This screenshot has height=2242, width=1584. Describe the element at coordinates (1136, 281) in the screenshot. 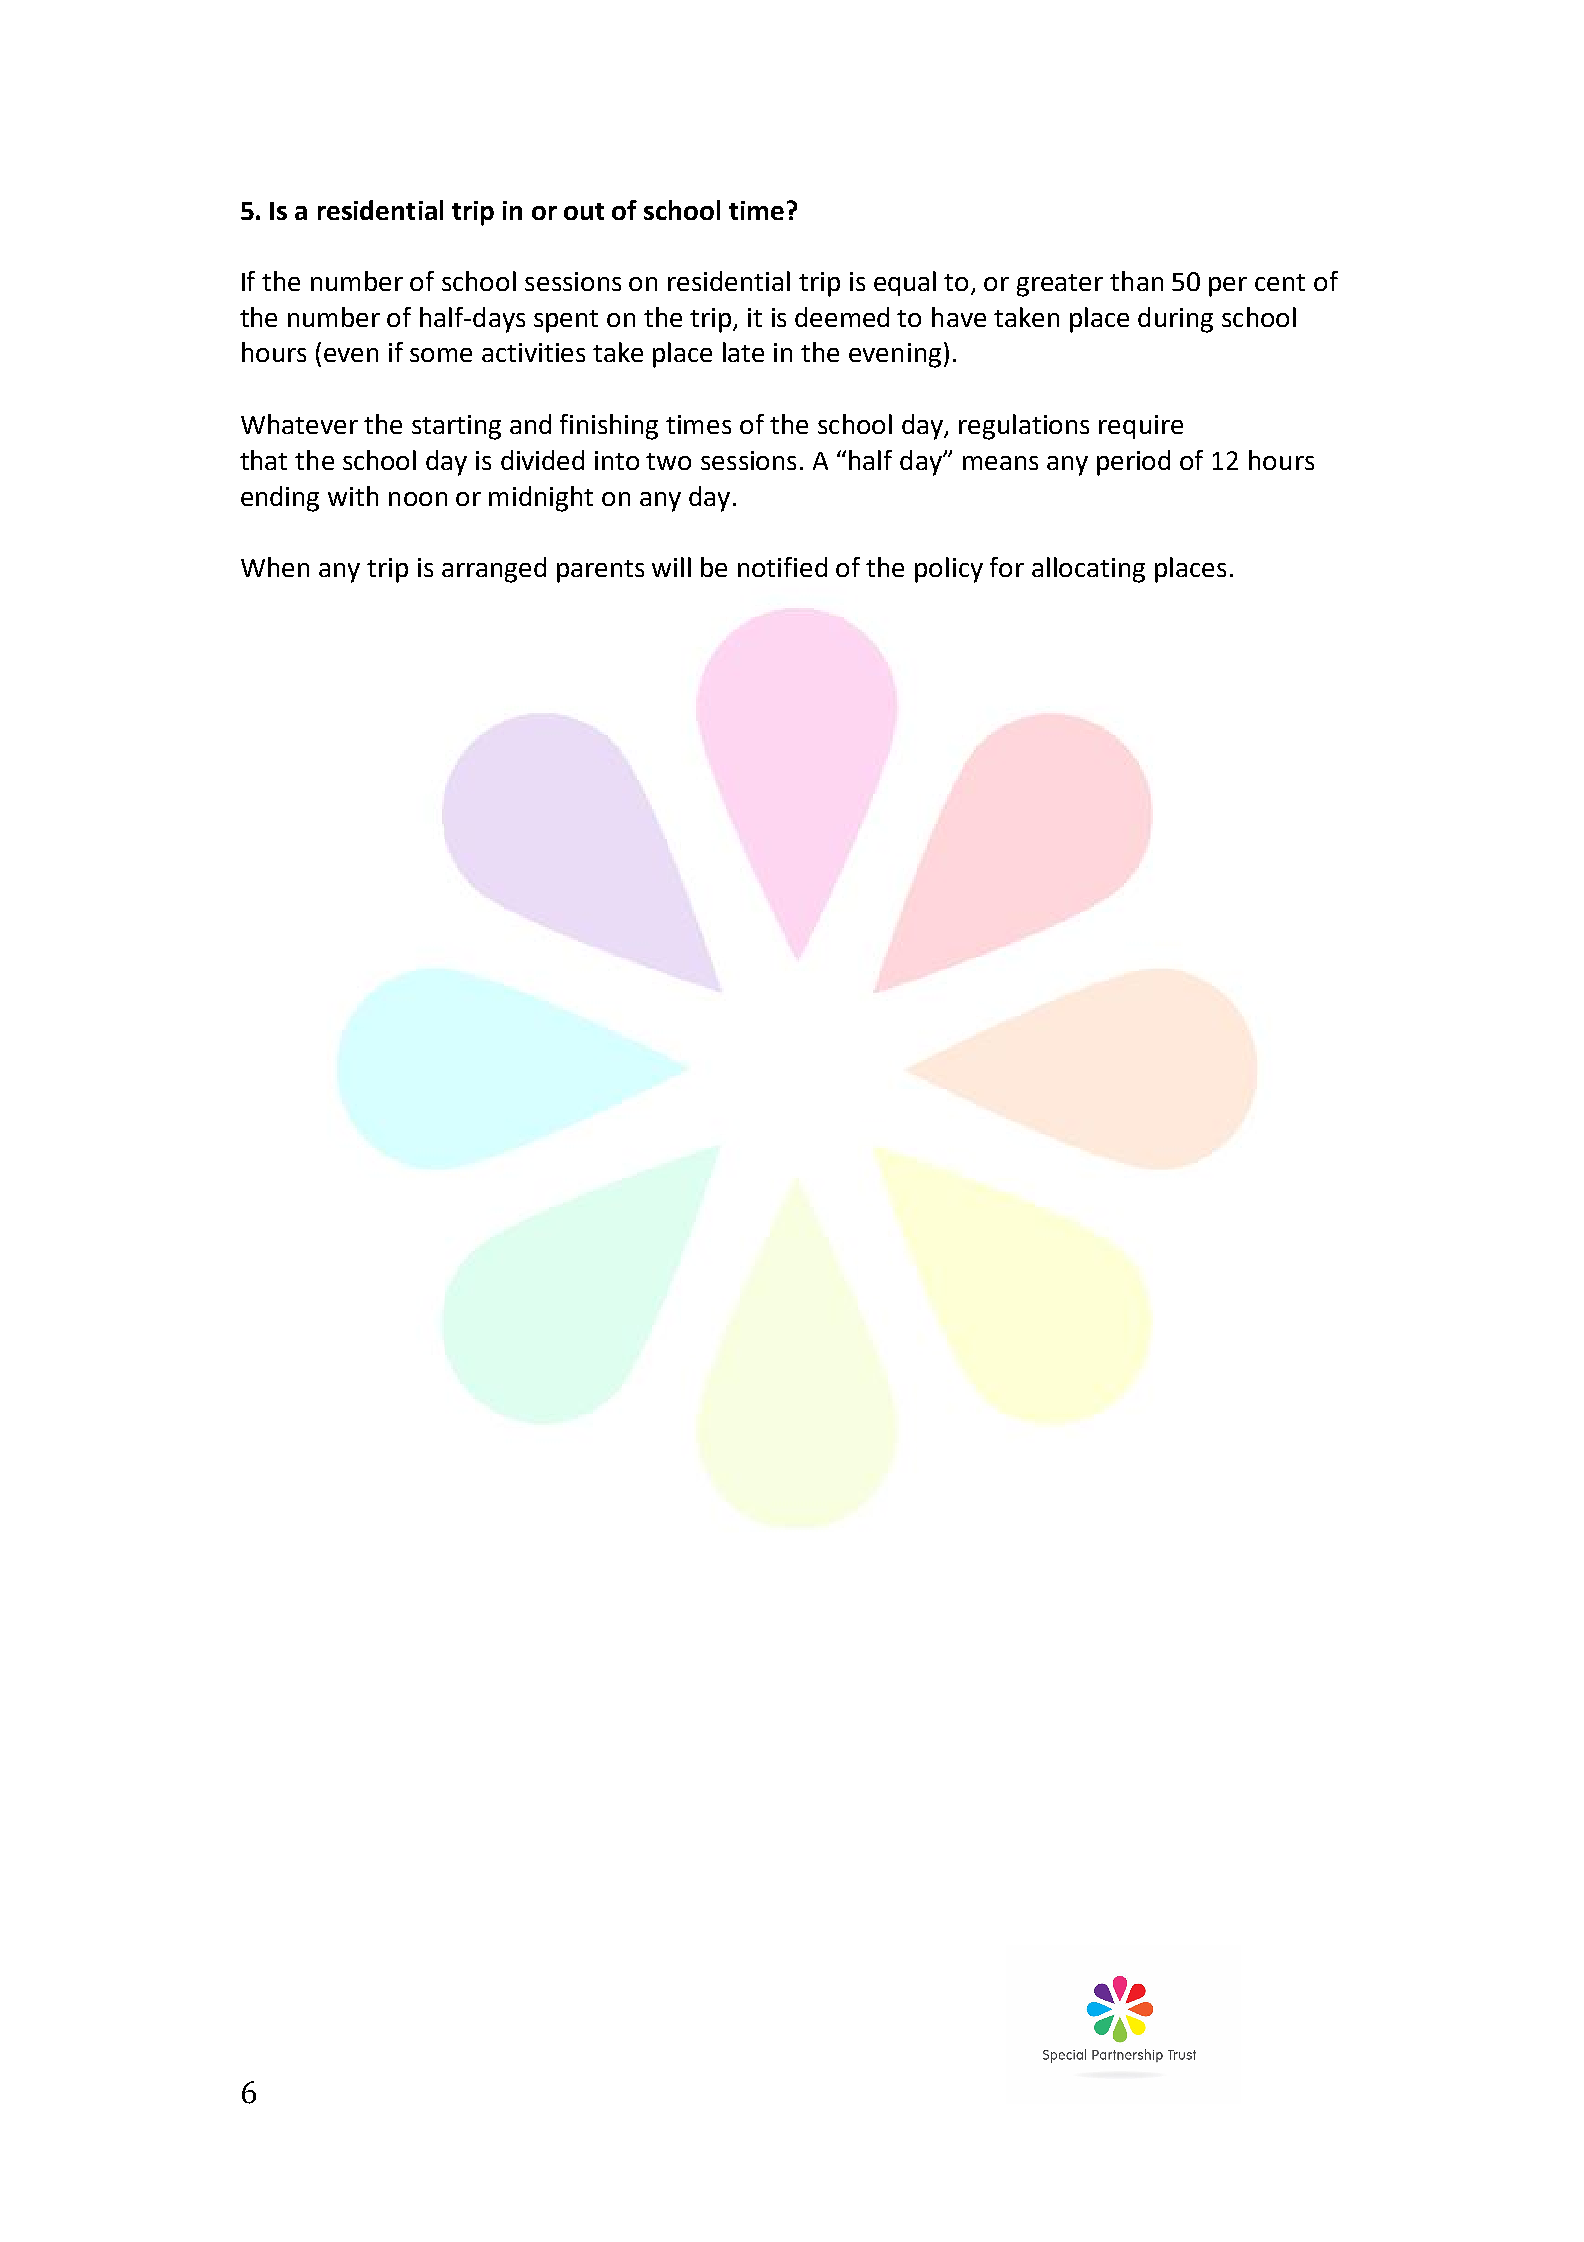

I see `than` at that location.
